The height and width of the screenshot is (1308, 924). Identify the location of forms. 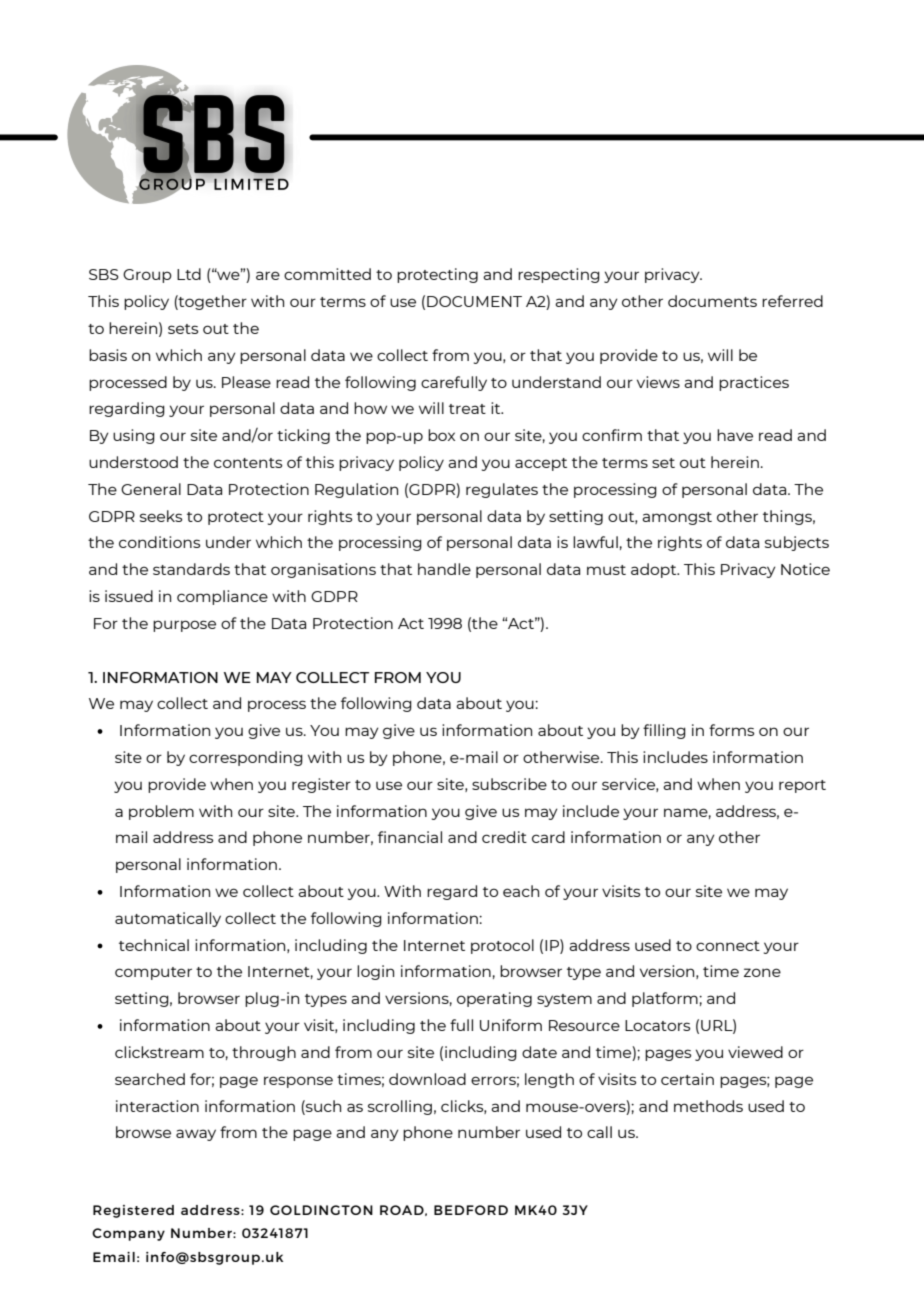
(731, 730).
